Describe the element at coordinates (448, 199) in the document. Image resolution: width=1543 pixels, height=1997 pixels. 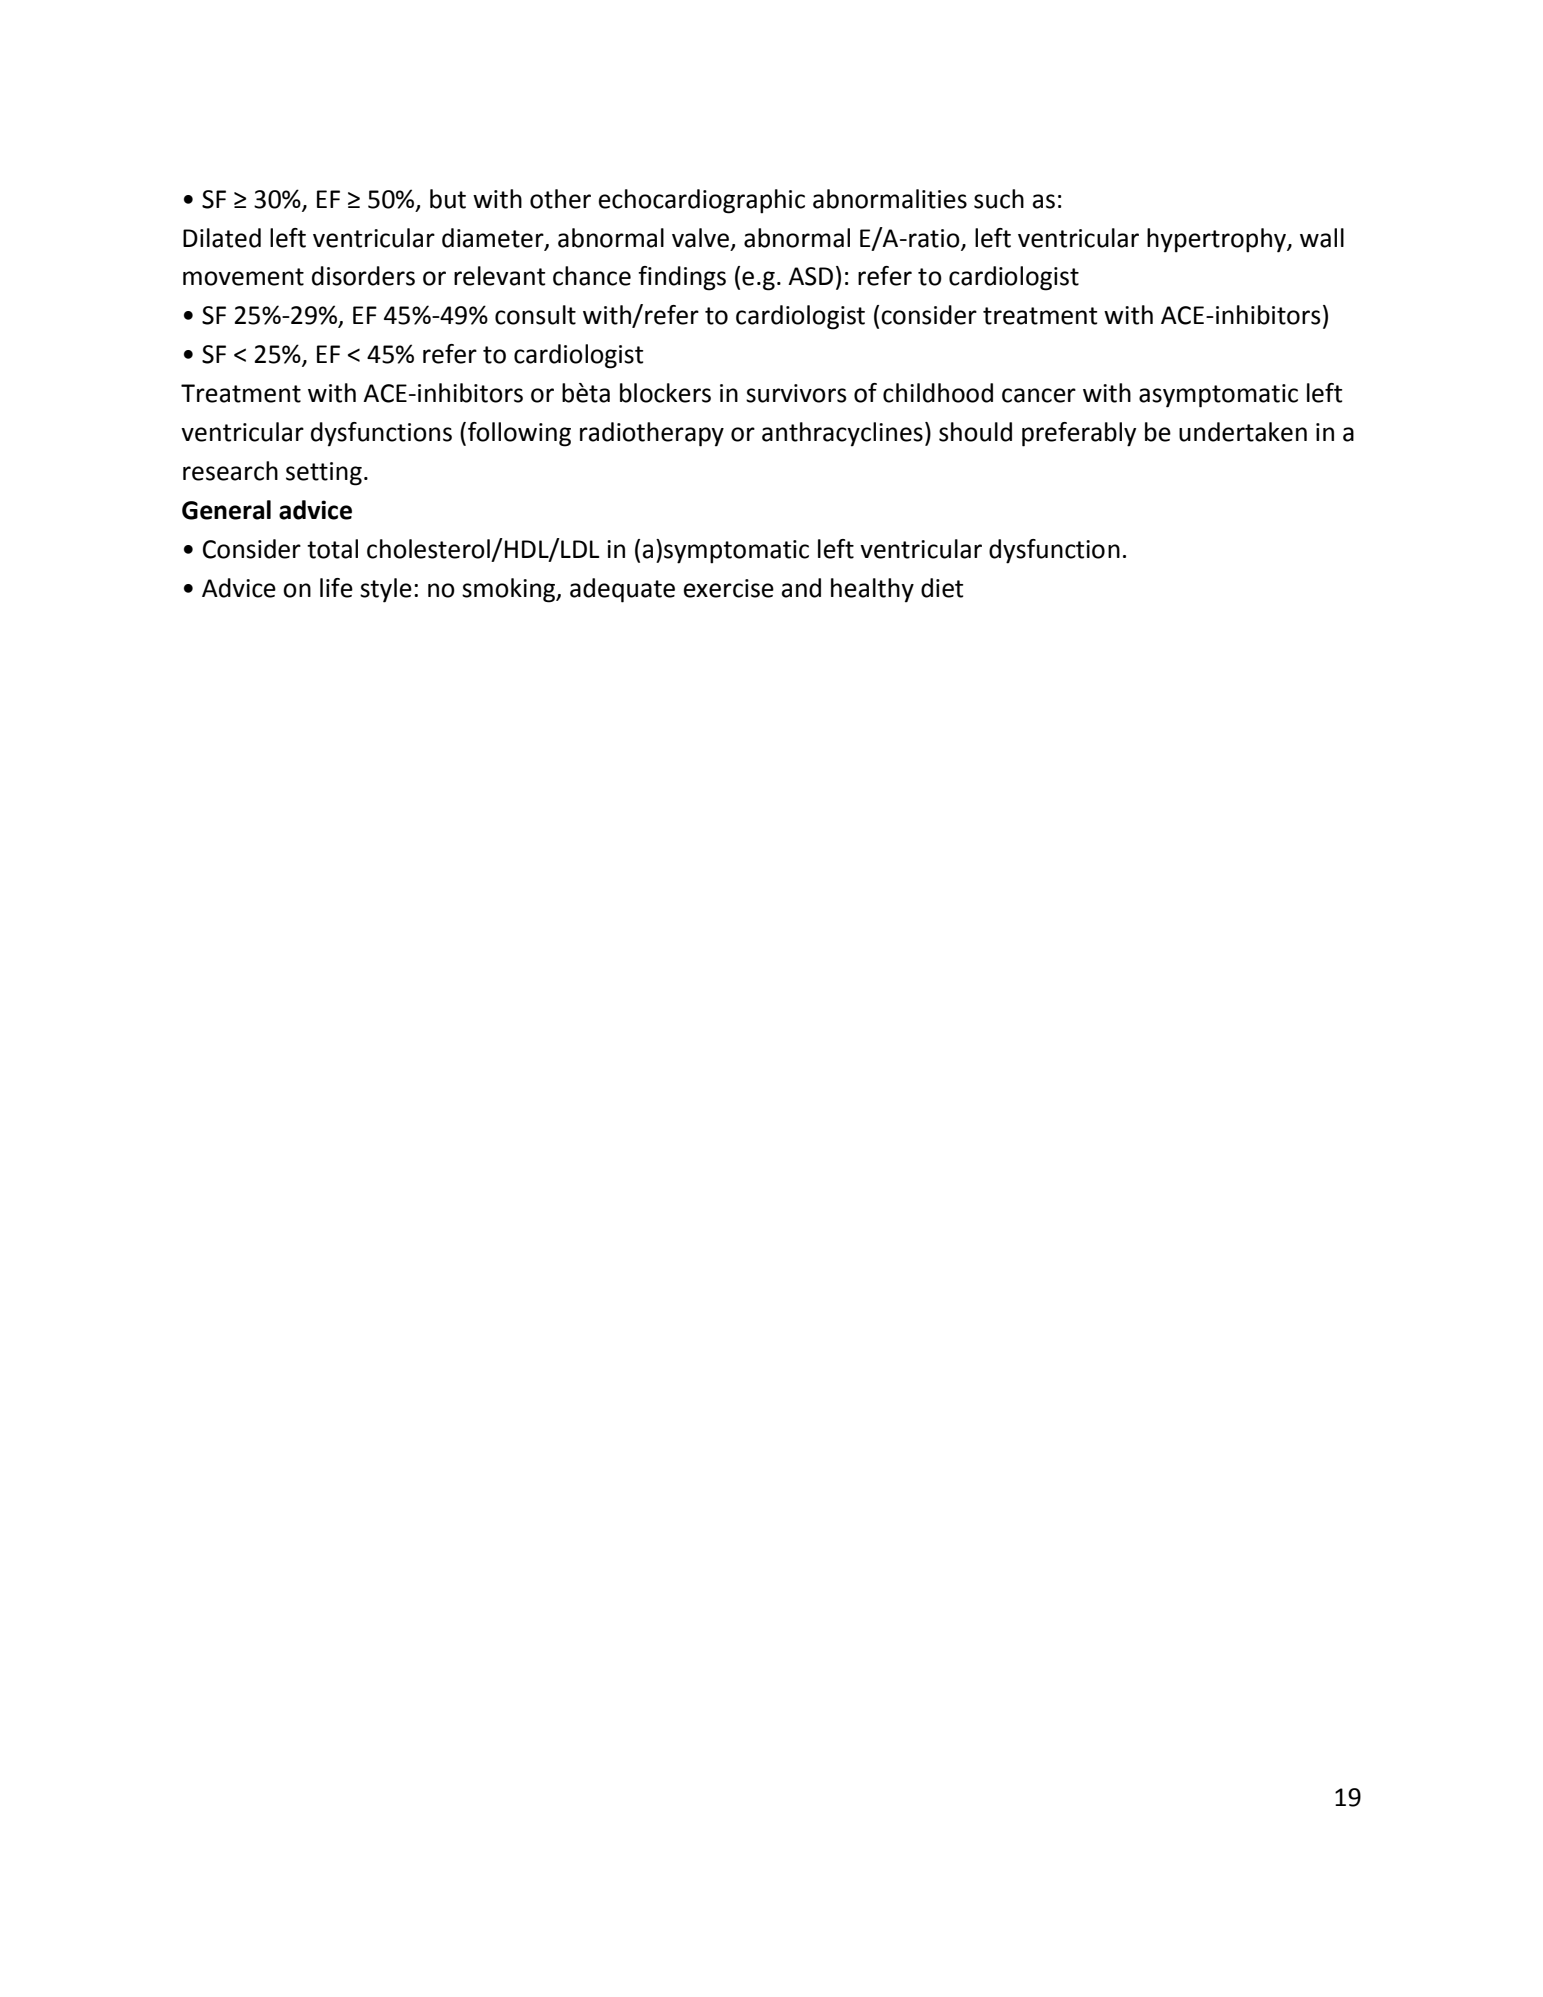
I see `but` at that location.
